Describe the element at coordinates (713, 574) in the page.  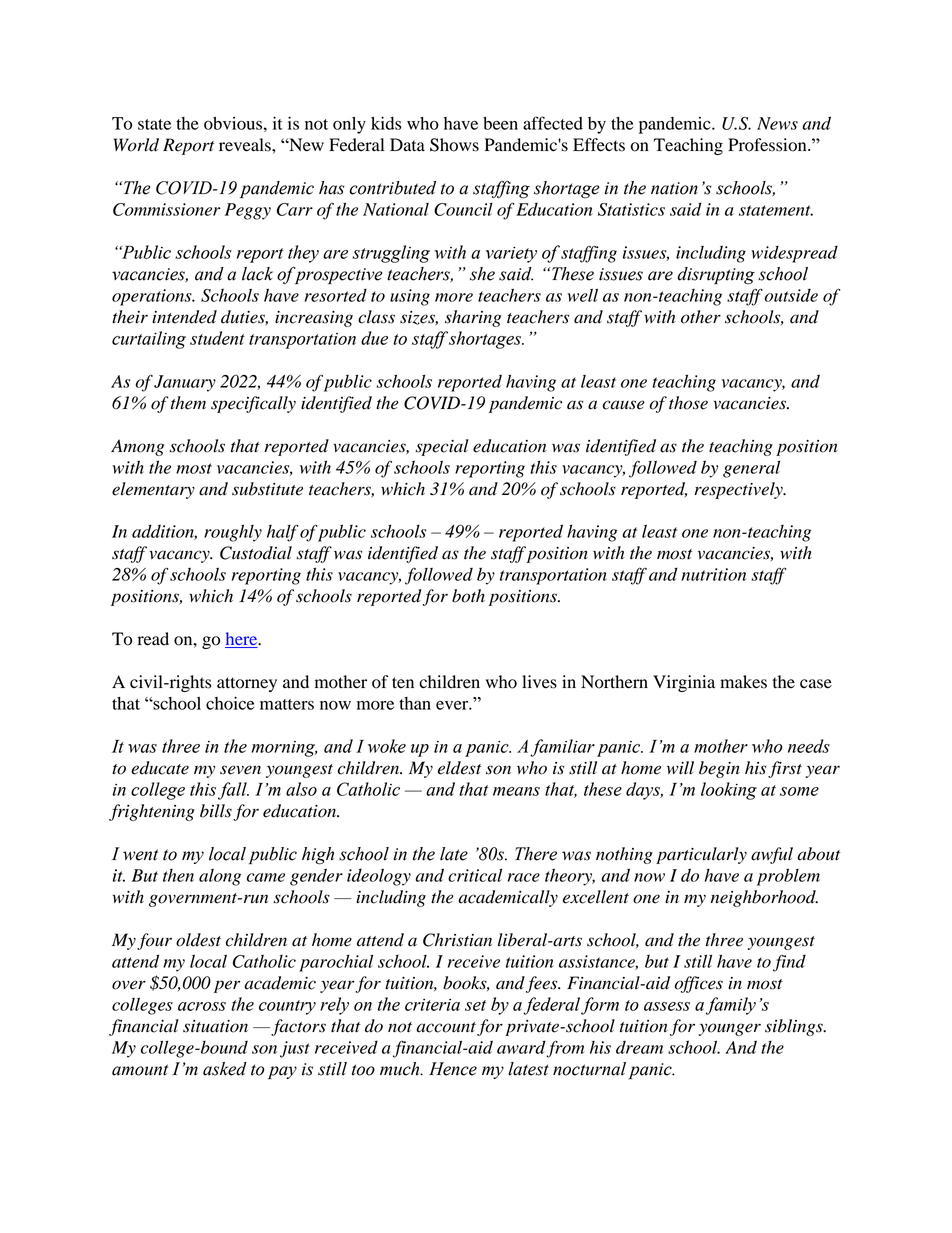
I see `nutrition` at that location.
